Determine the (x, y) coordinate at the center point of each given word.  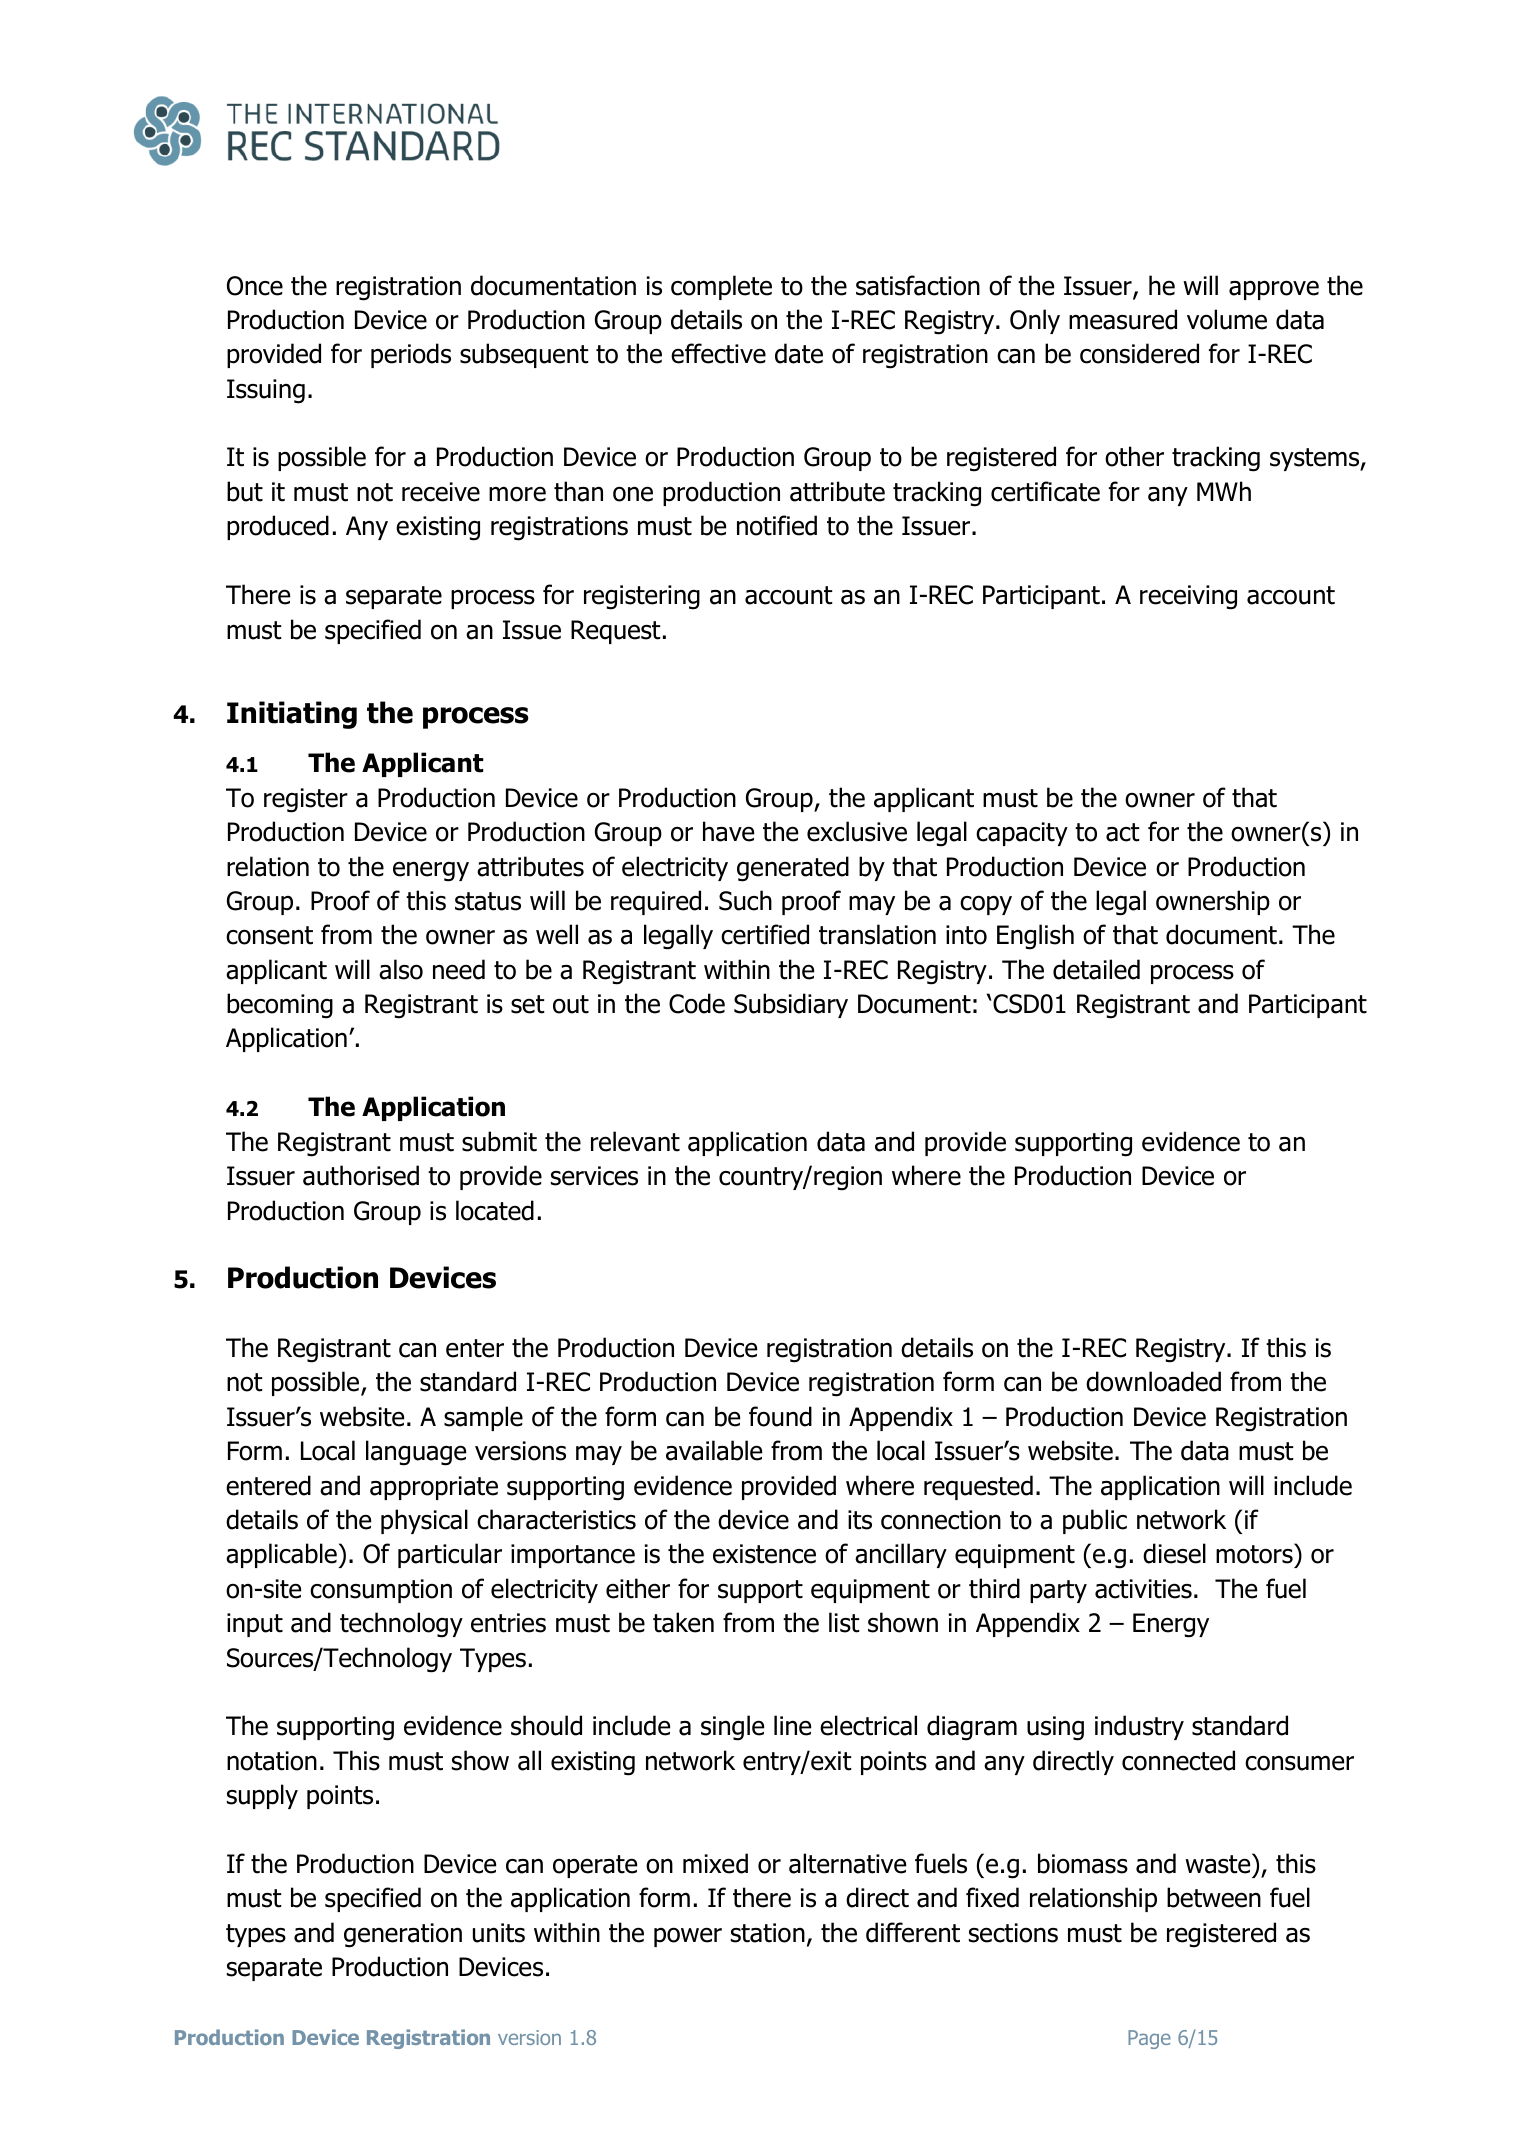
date (799, 353)
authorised (361, 1175)
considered (1139, 353)
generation (403, 1935)
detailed (1096, 969)
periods (411, 355)
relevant (635, 1141)
